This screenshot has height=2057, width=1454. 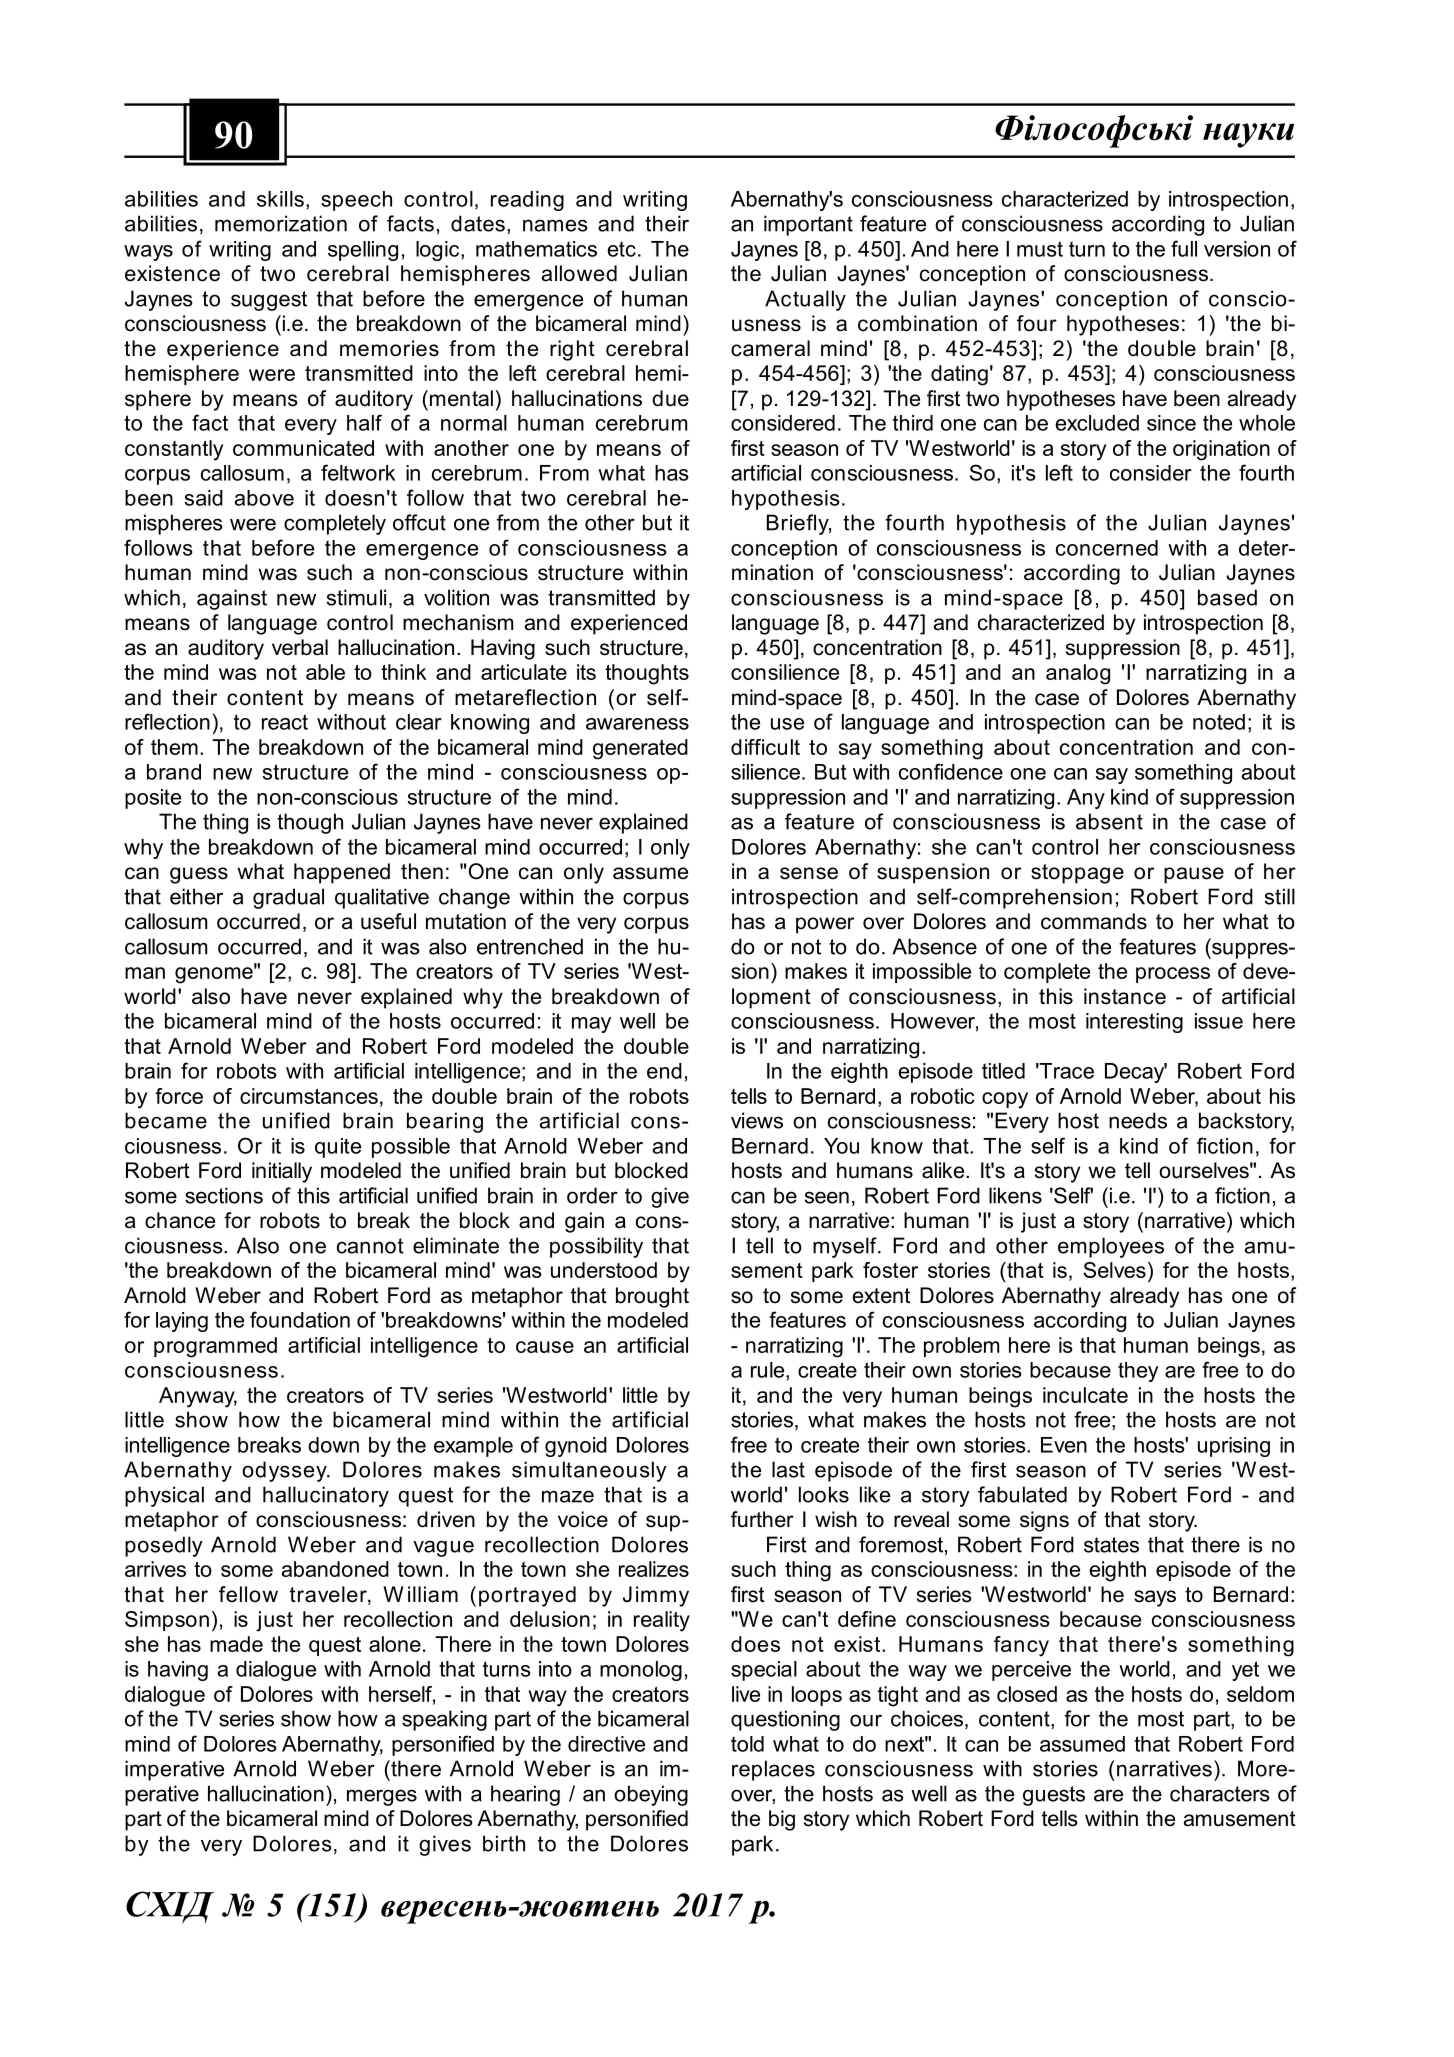 I want to click on etc, so click(x=622, y=249).
